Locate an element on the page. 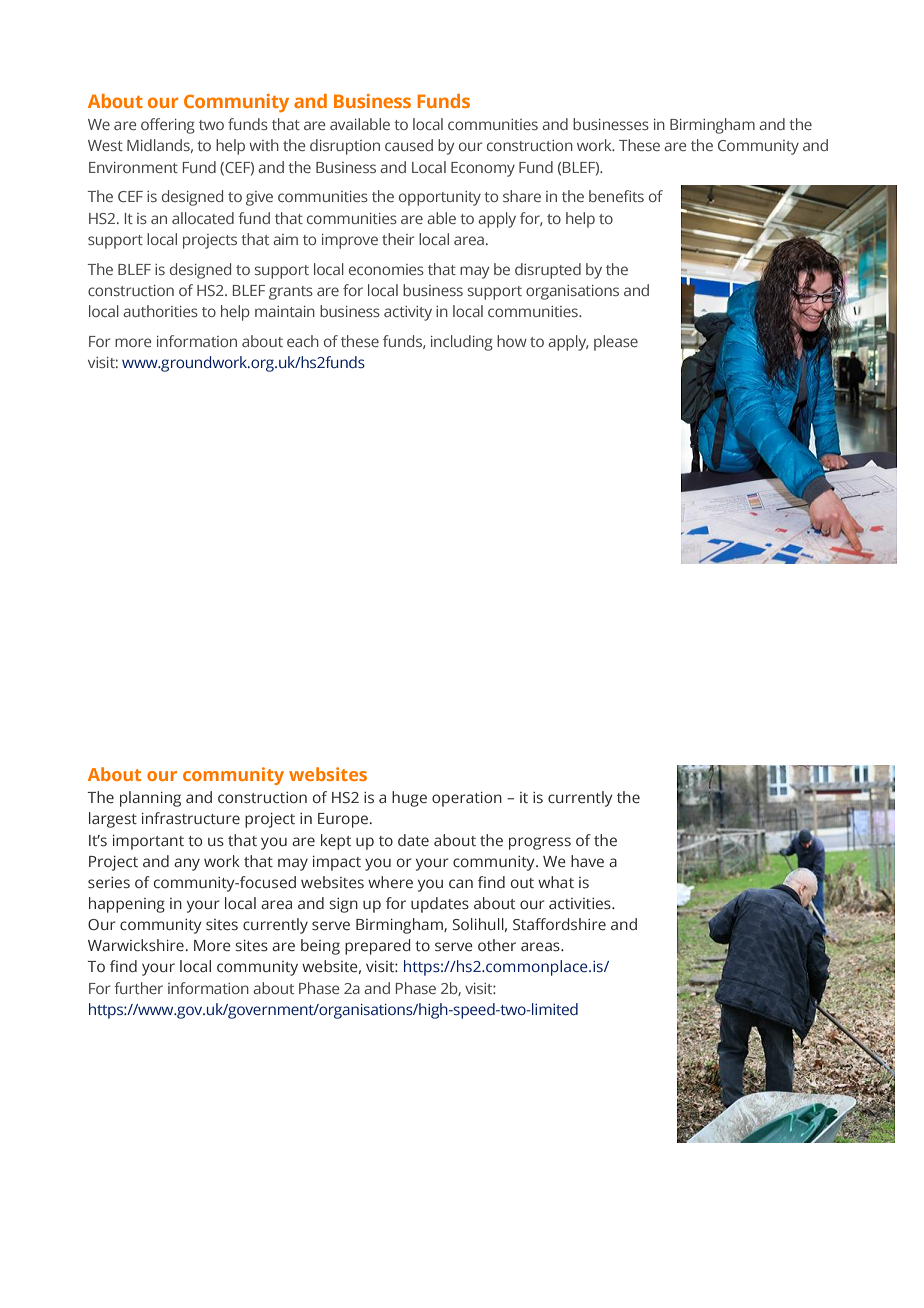 The height and width of the image is (1308, 924). planning is located at coordinates (150, 799).
